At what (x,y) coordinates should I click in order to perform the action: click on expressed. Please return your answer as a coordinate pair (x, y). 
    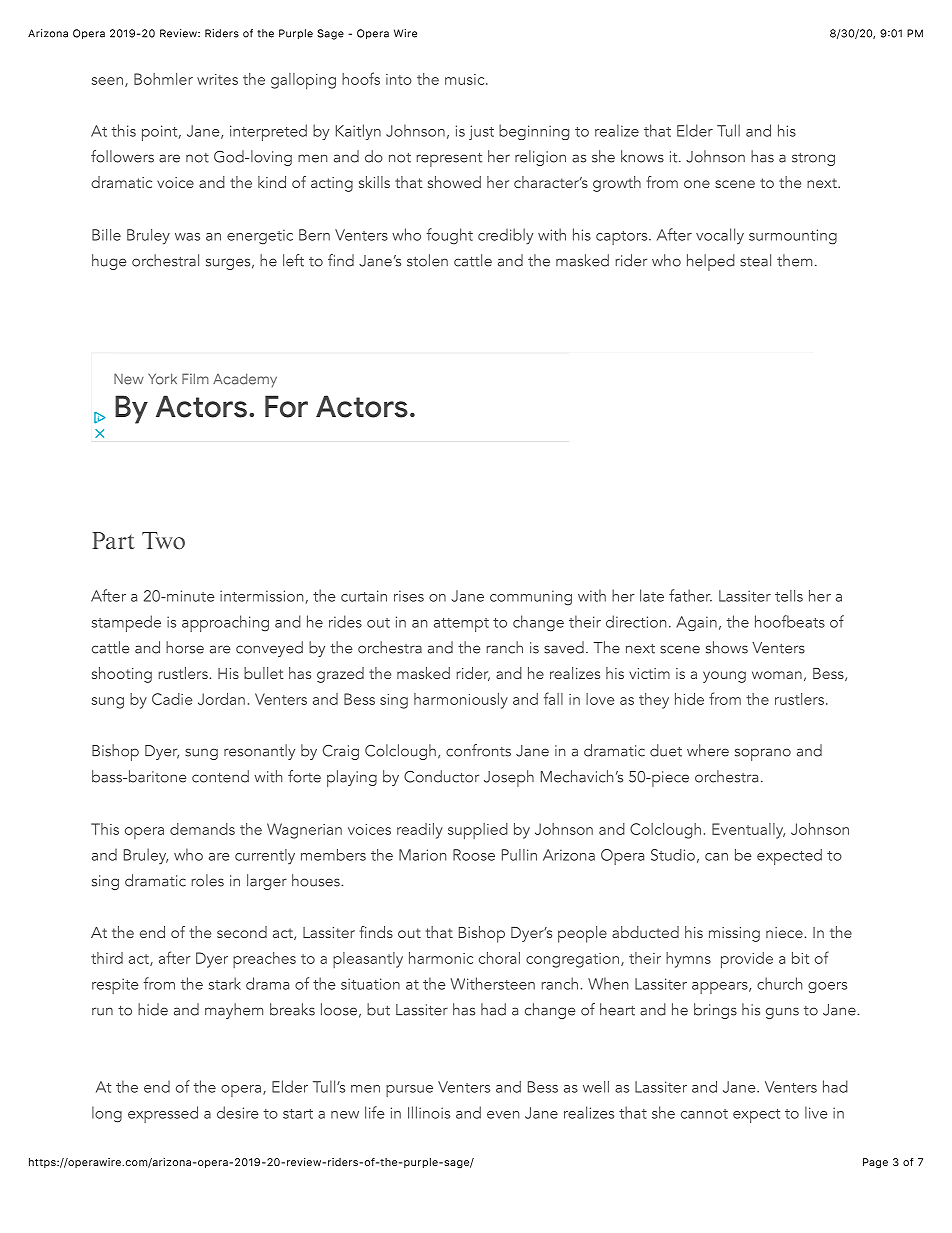
    Looking at the image, I should click on (163, 1114).
